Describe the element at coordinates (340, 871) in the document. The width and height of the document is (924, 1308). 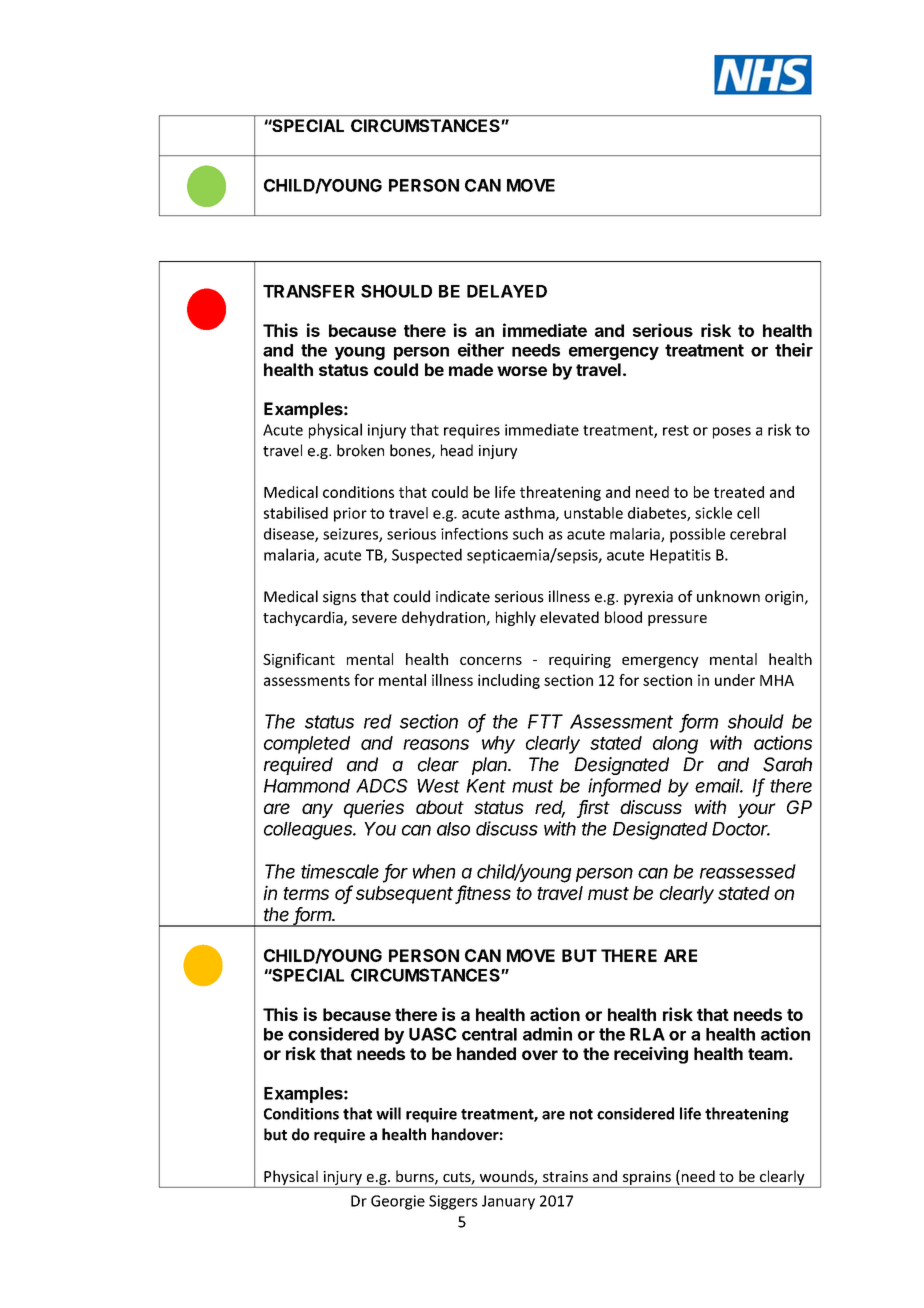
I see `timescale` at that location.
